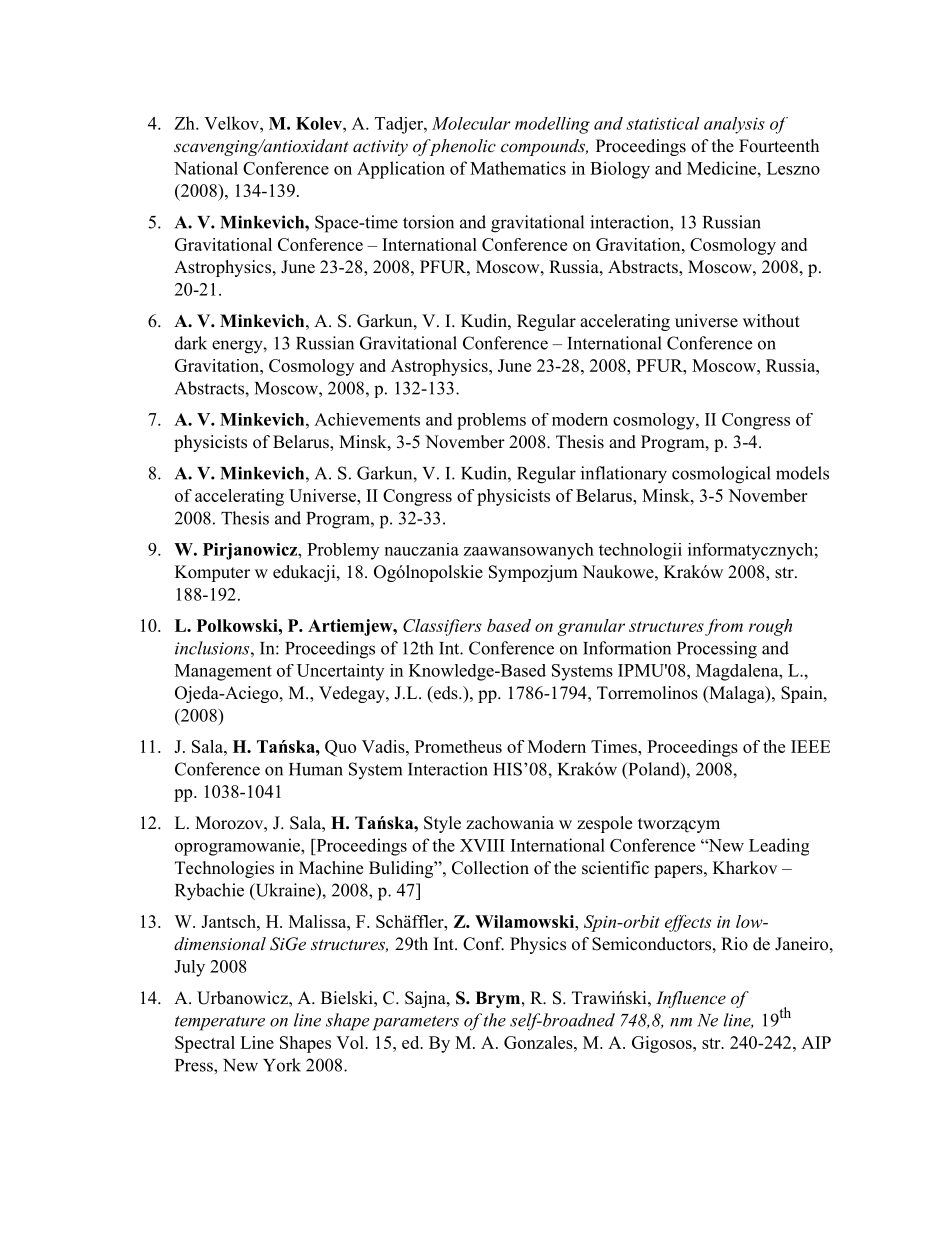  What do you see at coordinates (518, 168) in the document?
I see `Mathematics` at bounding box center [518, 168].
